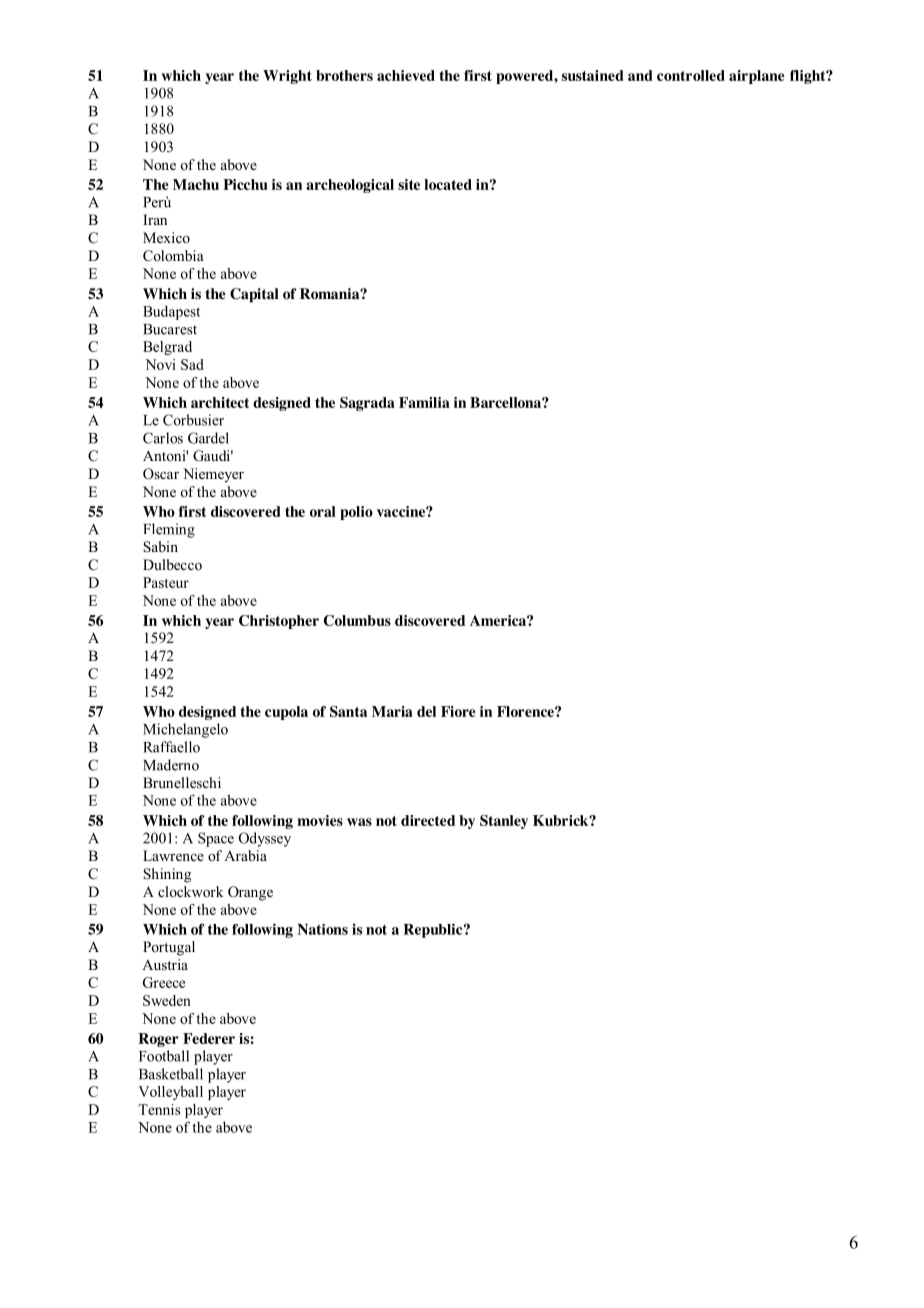 Image resolution: width=924 pixels, height=1308 pixels. I want to click on Christopher, so click(279, 622).
